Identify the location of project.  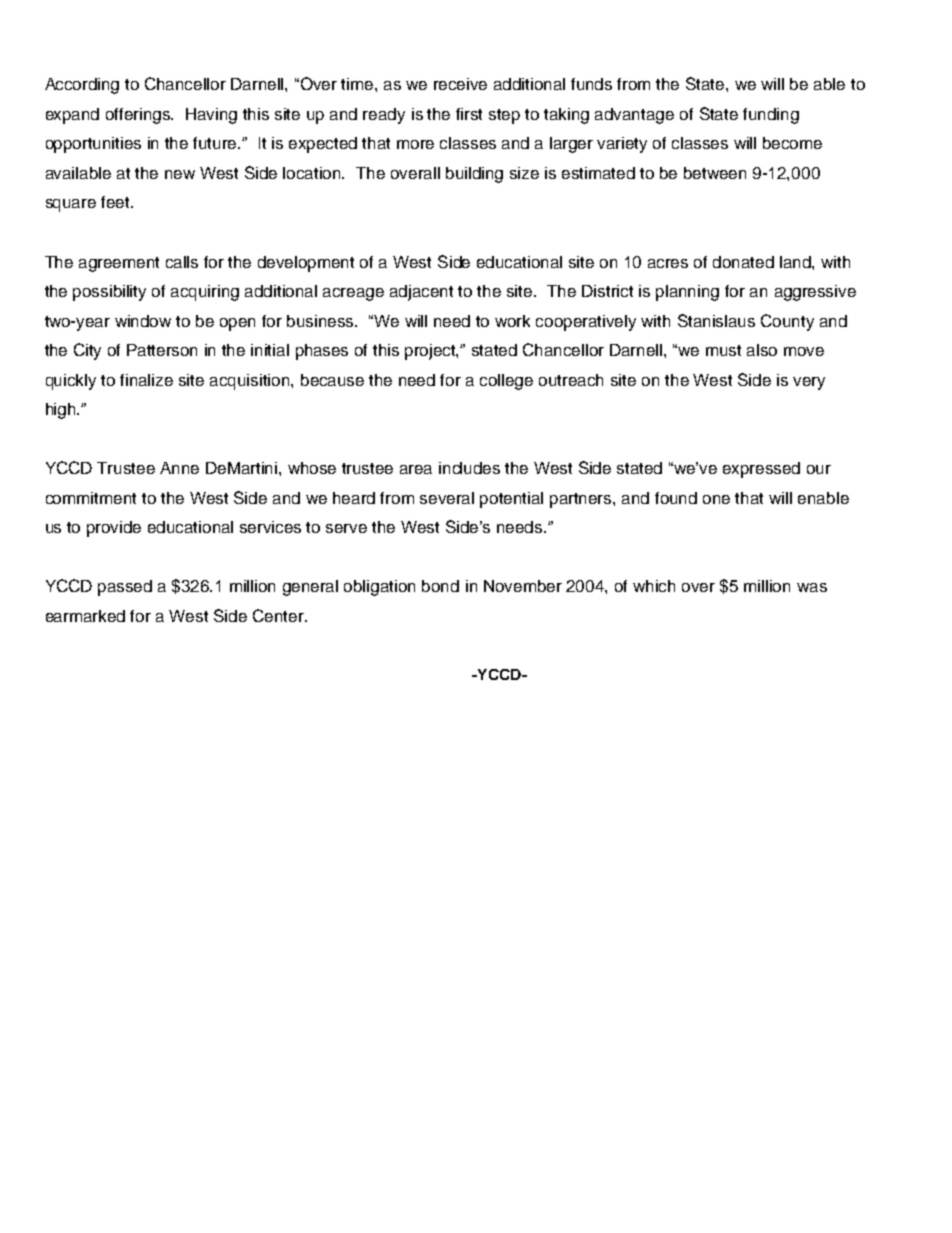
(431, 352).
